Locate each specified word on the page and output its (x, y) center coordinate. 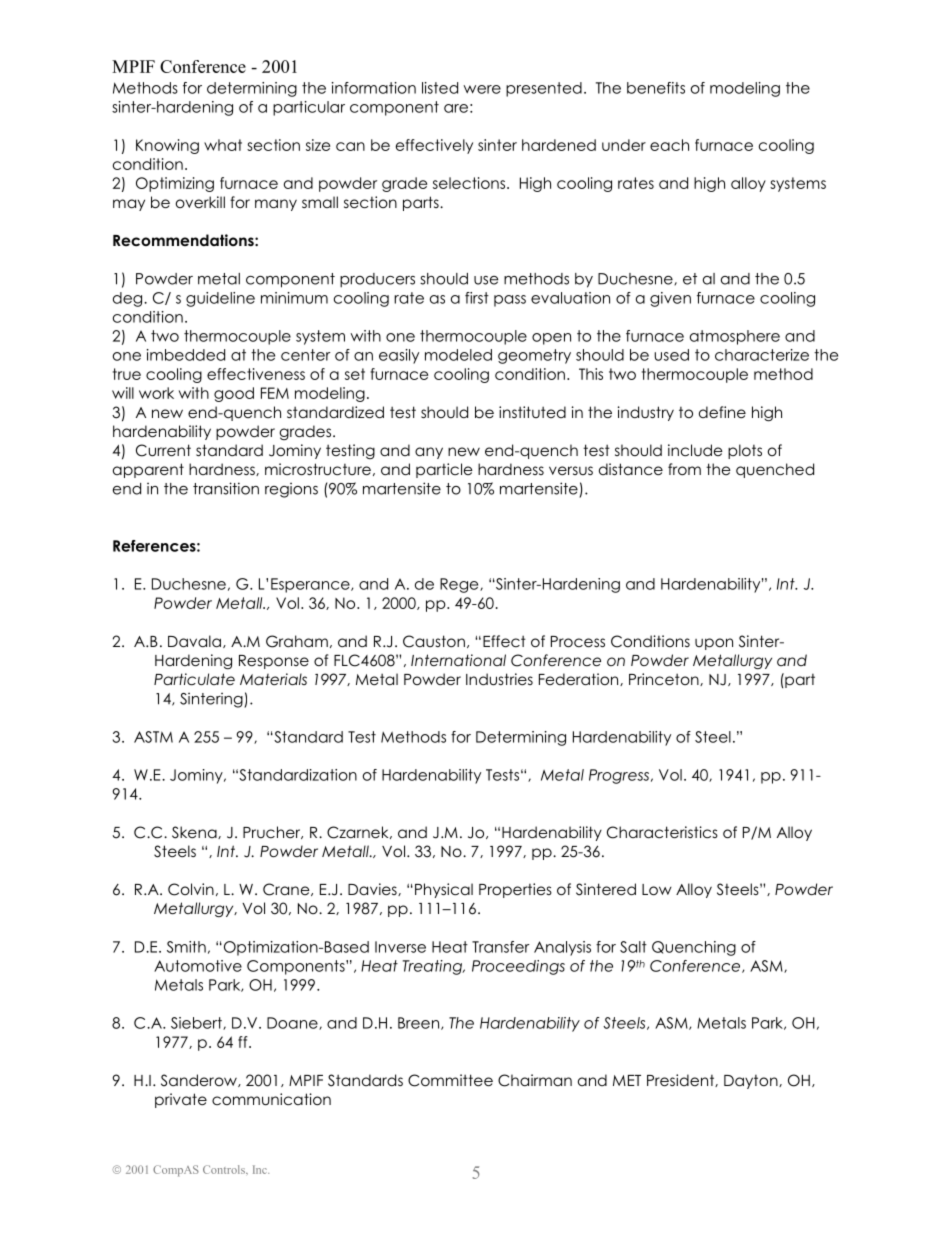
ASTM (153, 737)
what (223, 145)
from (684, 469)
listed (440, 88)
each (669, 145)
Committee (450, 1080)
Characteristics (662, 832)
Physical (444, 890)
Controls (225, 1169)
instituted (532, 412)
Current (163, 450)
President (681, 1080)
